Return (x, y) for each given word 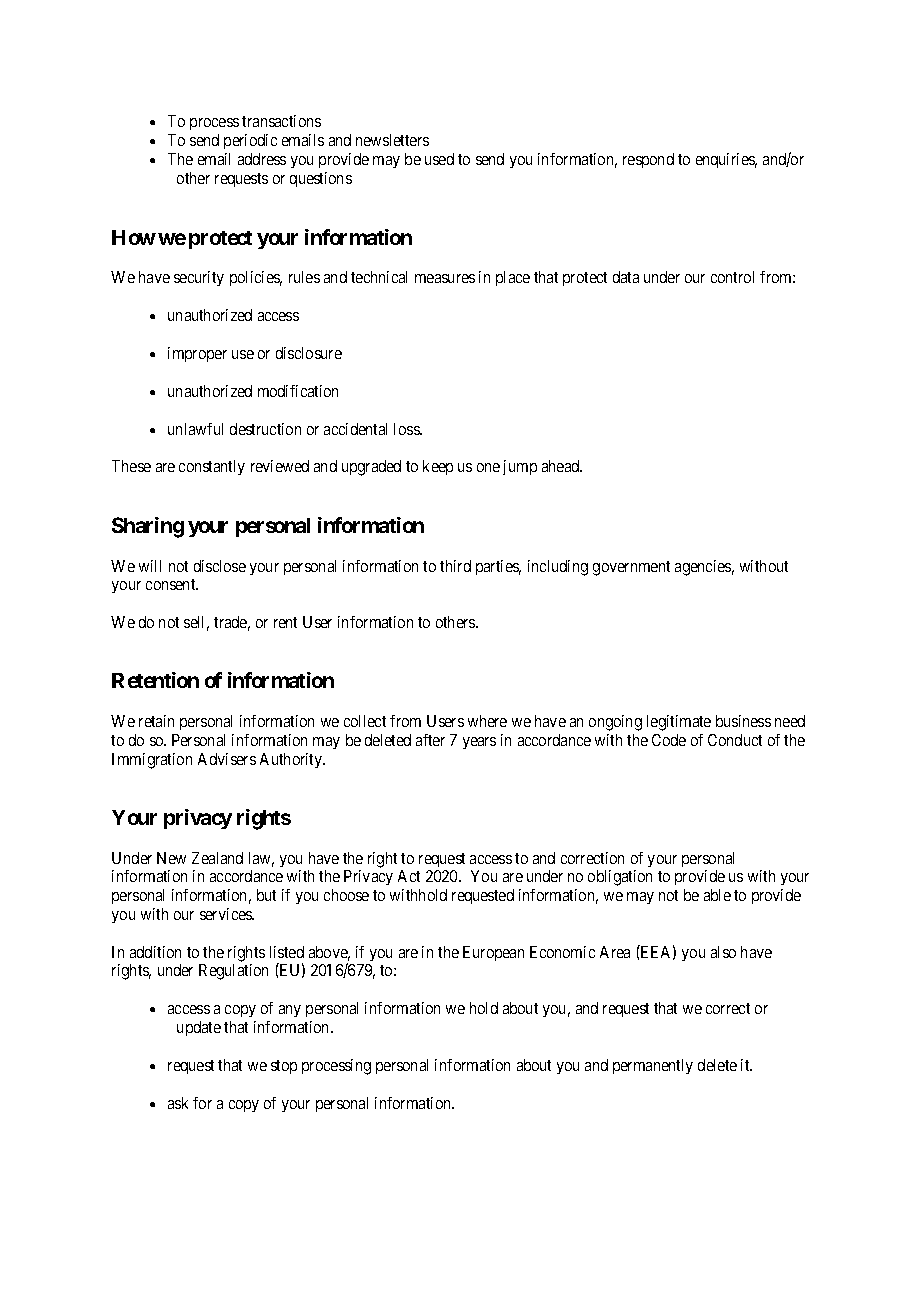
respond (648, 160)
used (439, 159)
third (455, 566)
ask (178, 1103)
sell (196, 623)
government (631, 568)
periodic (250, 141)
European (493, 953)
